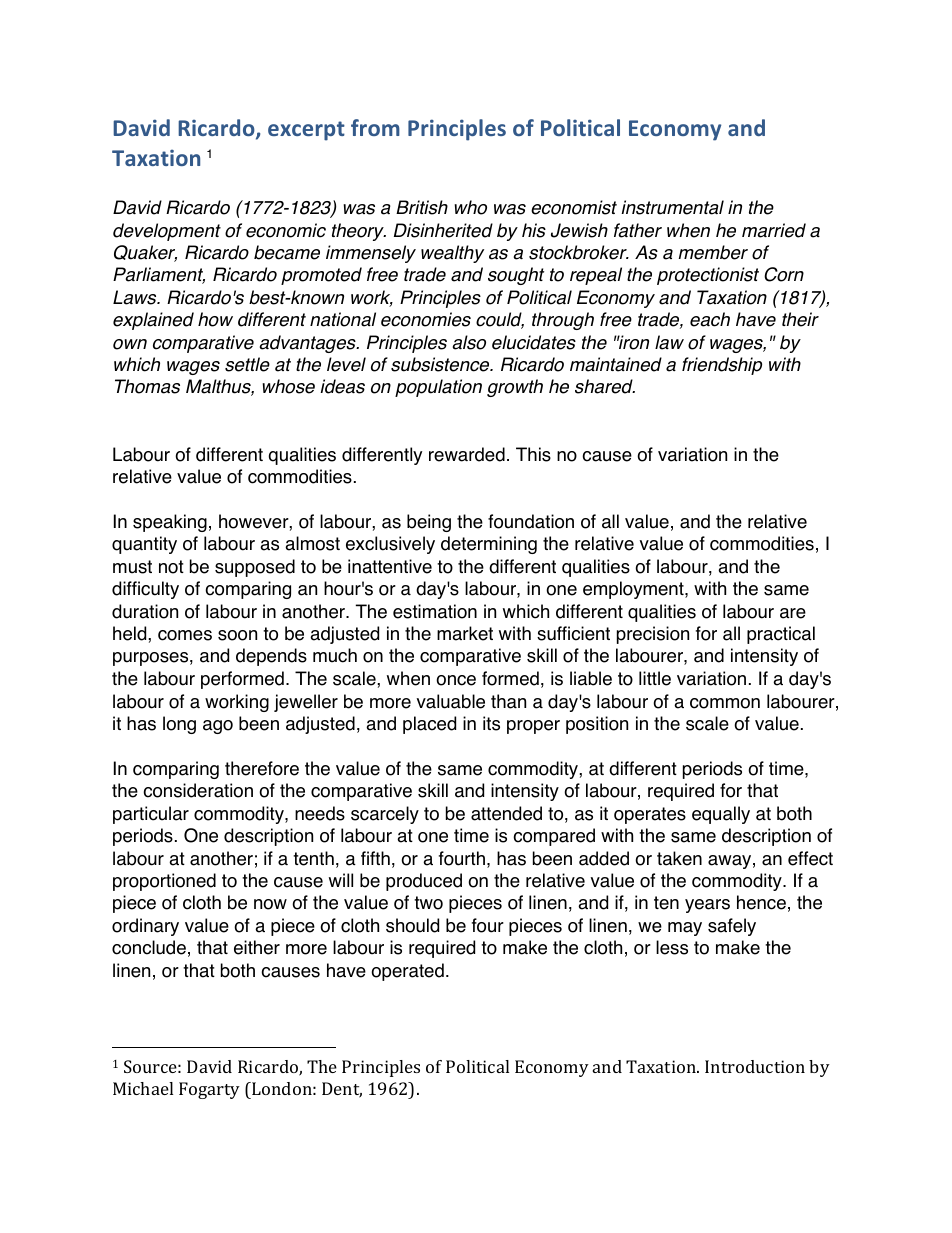 The image size is (952, 1233). What do you see at coordinates (438, 388) in the screenshot?
I see `population` at bounding box center [438, 388].
